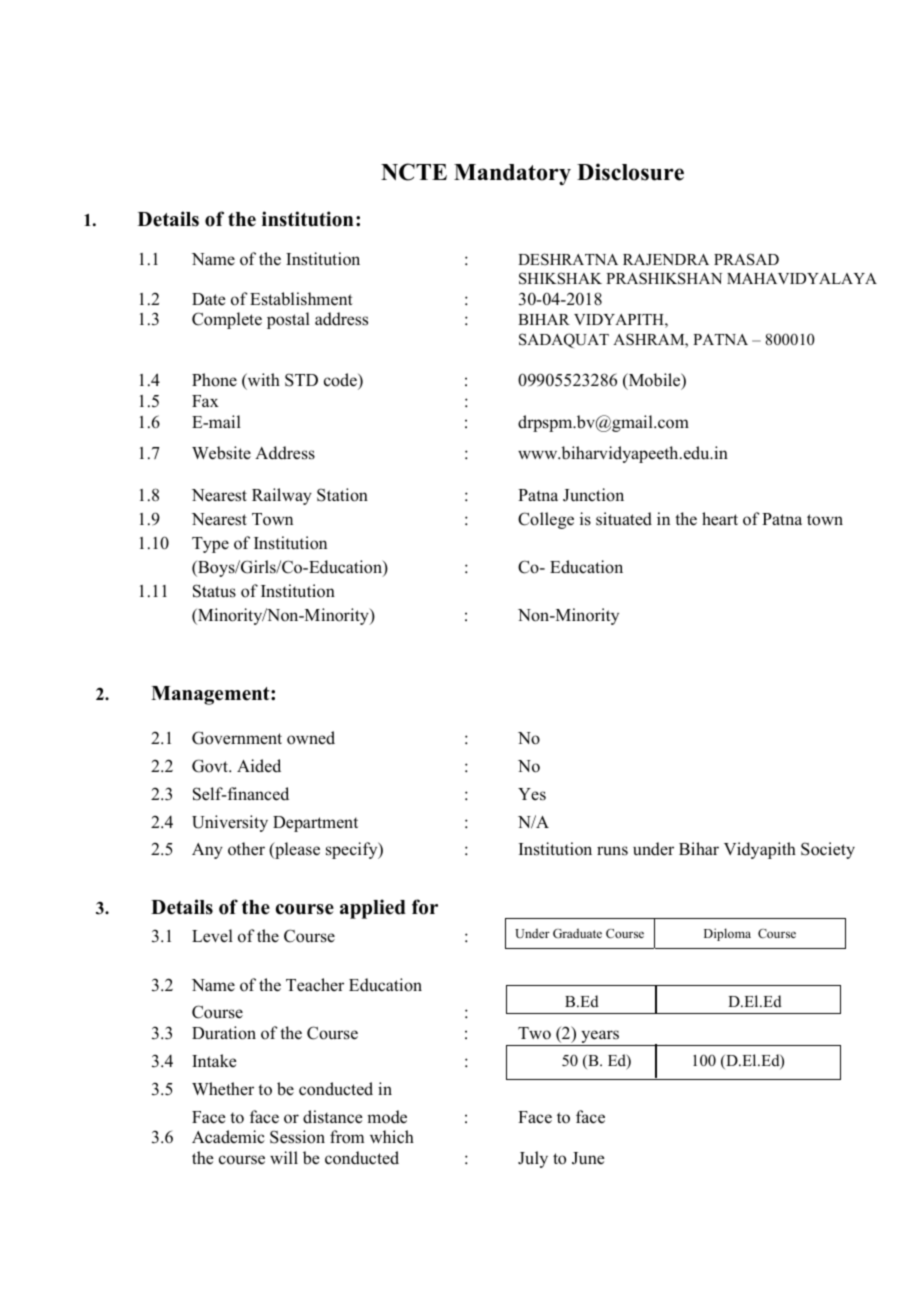 This document has height=1308, width=924. Describe the element at coordinates (296, 850) in the document. I see `please` at that location.
